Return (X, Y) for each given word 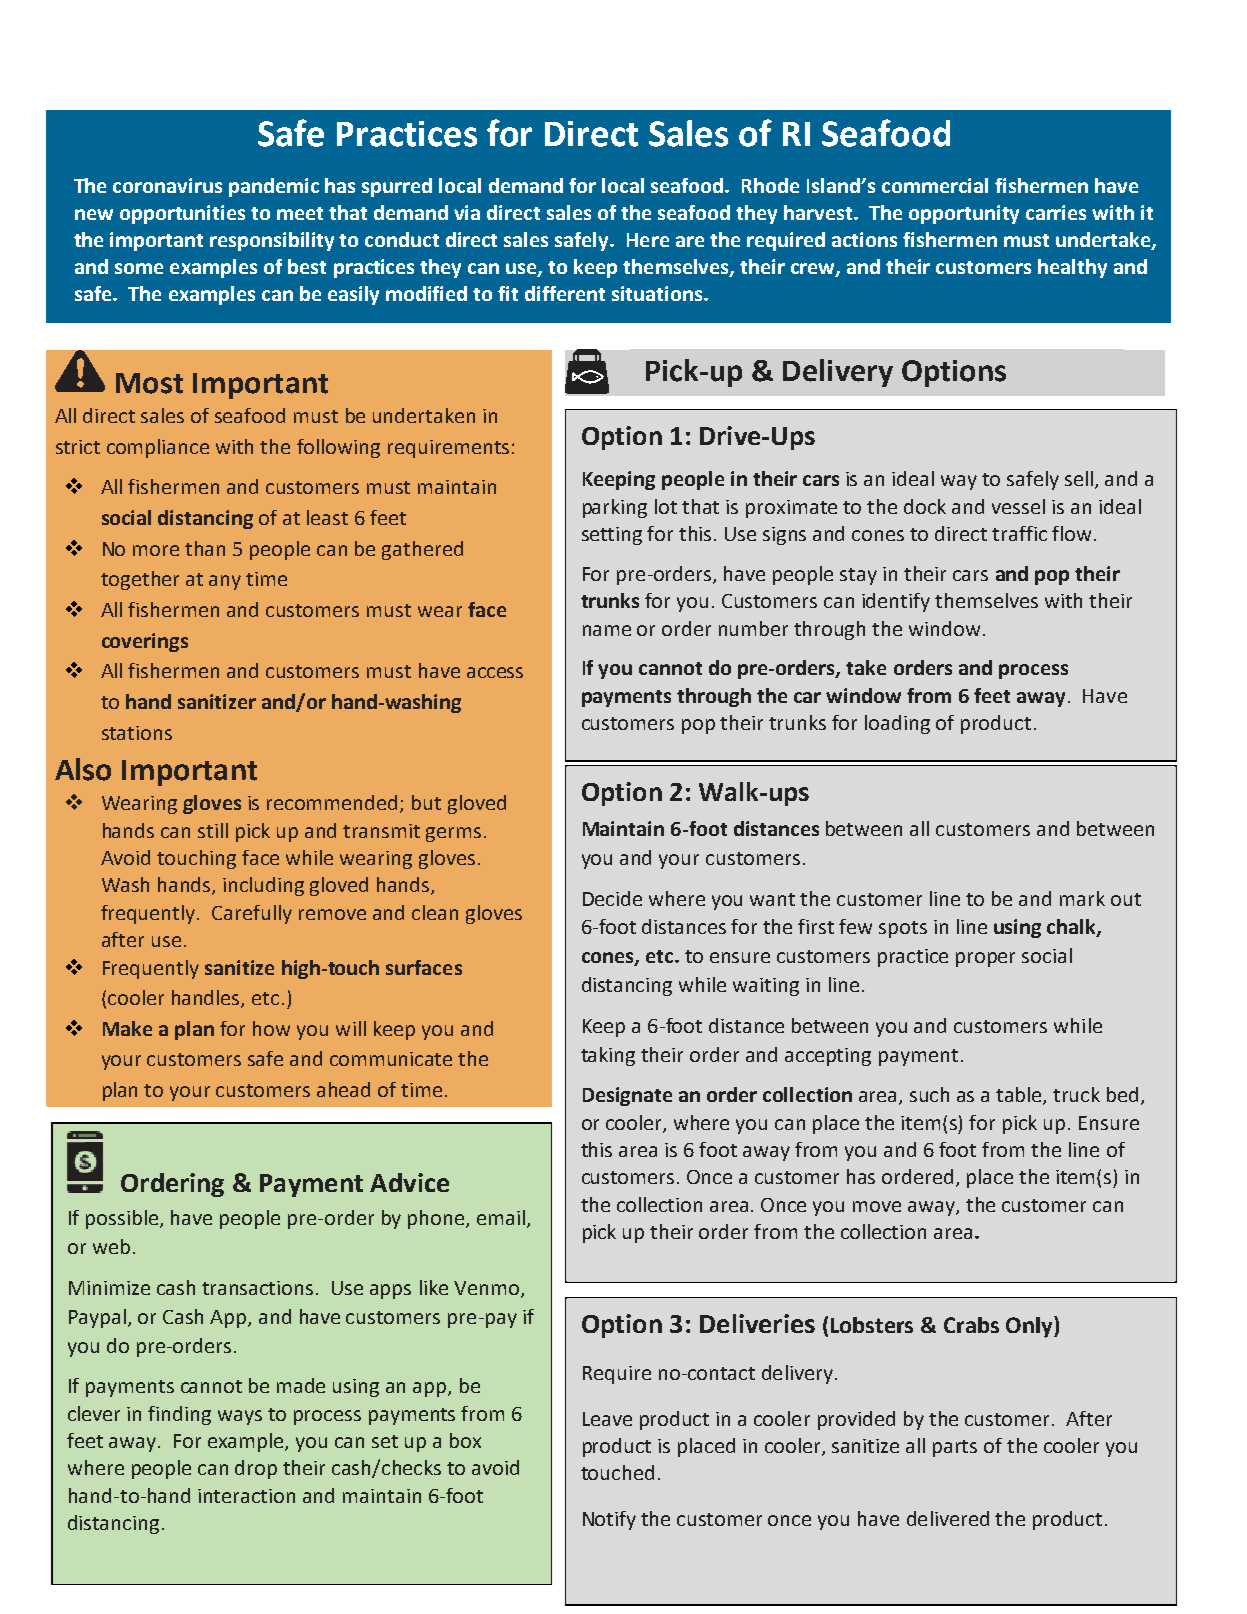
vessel (1018, 506)
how (271, 1028)
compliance (158, 448)
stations (137, 733)
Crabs (971, 1325)
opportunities (182, 214)
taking (608, 1056)
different (565, 293)
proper (985, 959)
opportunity (964, 214)
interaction (246, 1496)
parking (615, 508)
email (501, 1217)
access (495, 672)
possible (123, 1219)
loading (897, 724)
